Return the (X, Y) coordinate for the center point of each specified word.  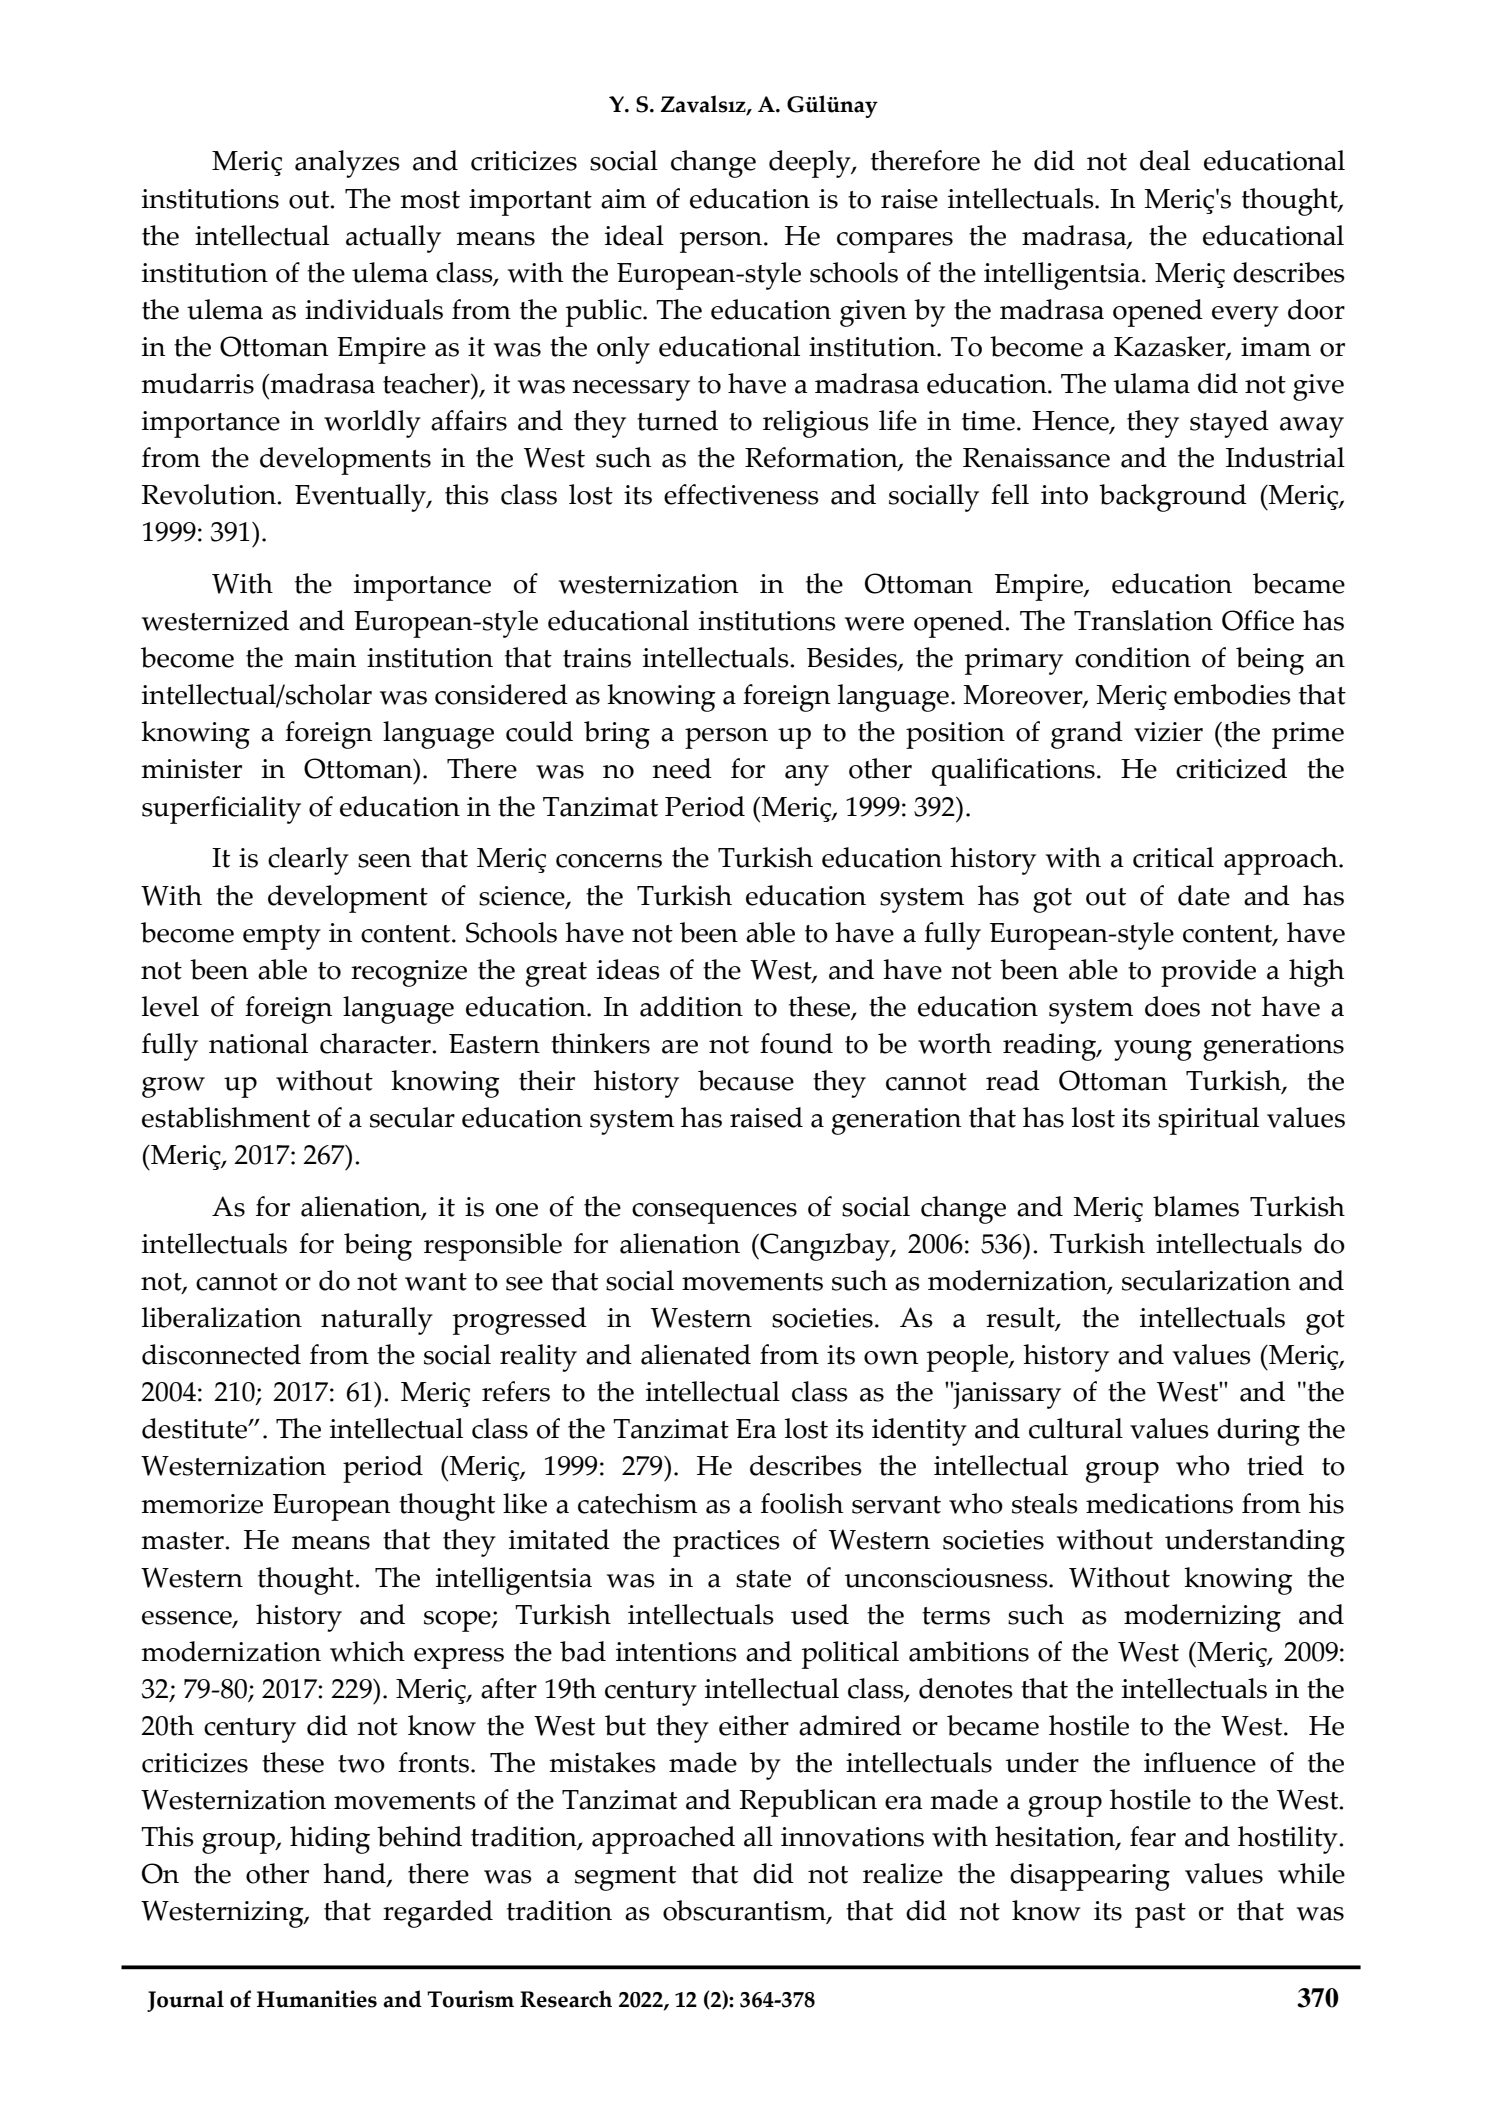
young (1153, 1050)
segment (625, 1878)
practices (726, 1543)
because (746, 1080)
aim (623, 199)
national (258, 1043)
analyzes (347, 164)
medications (1159, 1503)
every (1245, 316)
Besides (853, 659)
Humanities (317, 1999)
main (325, 658)
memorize (202, 1504)
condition (1133, 657)
